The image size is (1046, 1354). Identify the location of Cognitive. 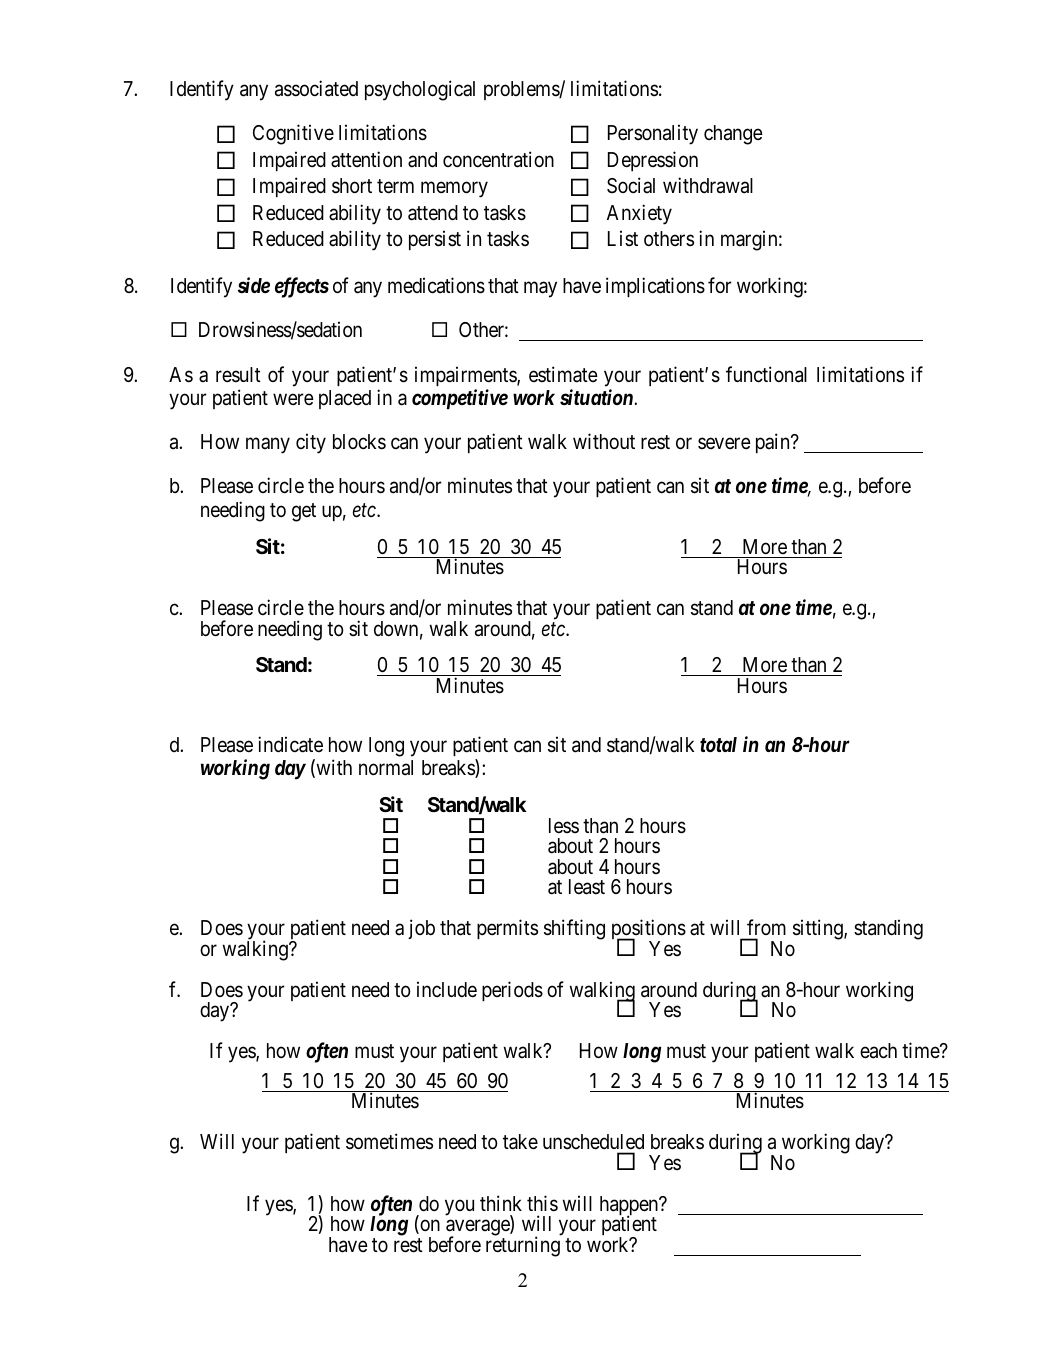
(293, 134).
